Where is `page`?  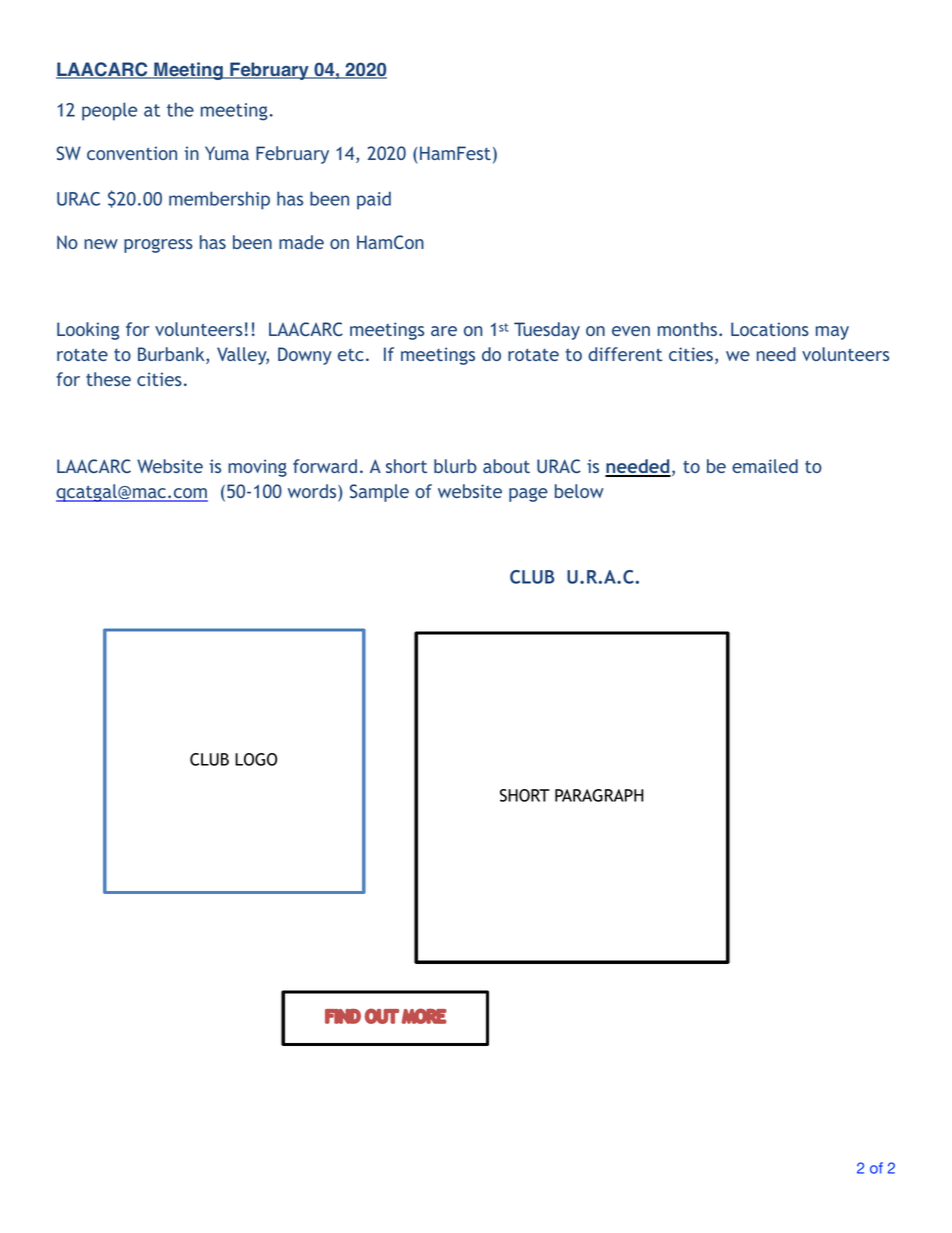
page is located at coordinates (528, 495).
